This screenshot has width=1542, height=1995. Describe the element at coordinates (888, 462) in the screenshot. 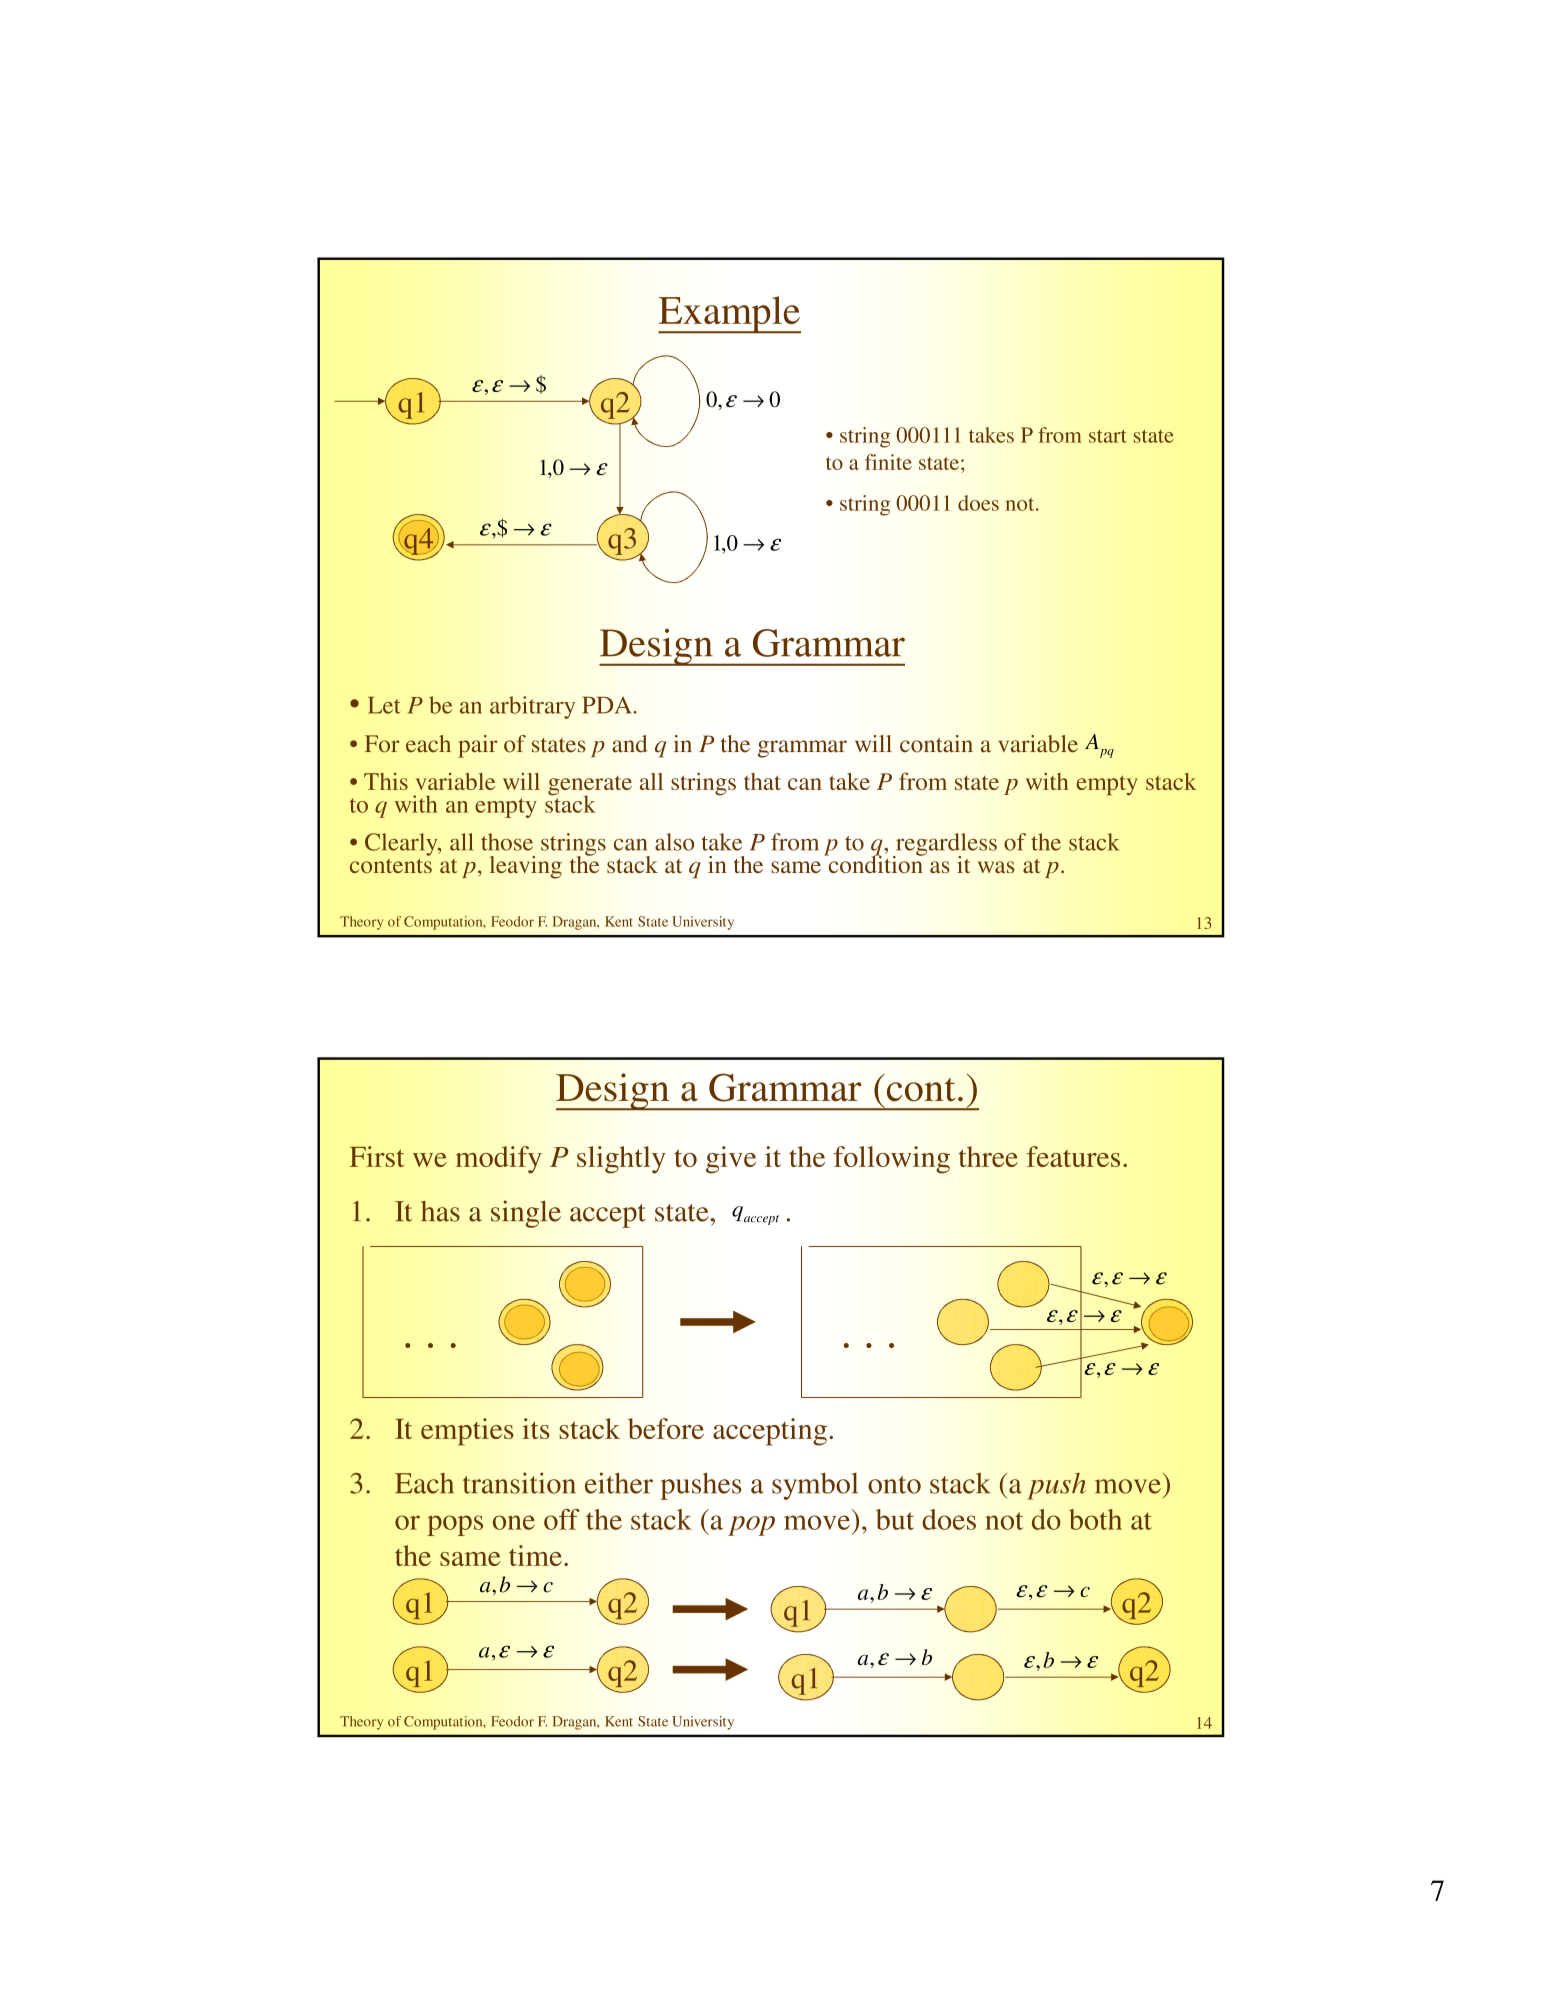

I see `finite` at that location.
